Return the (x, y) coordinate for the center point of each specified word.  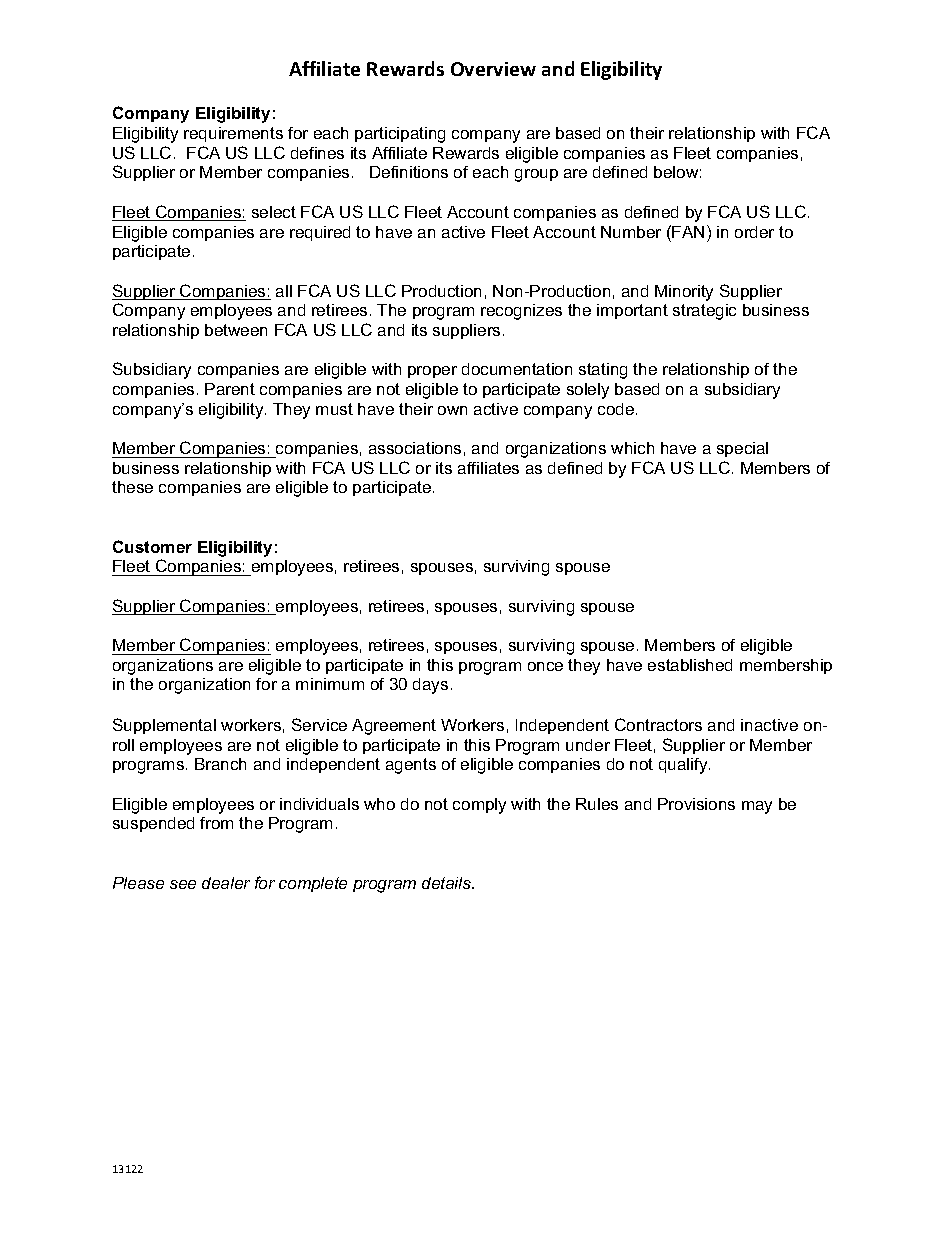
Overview (493, 69)
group (536, 175)
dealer (226, 883)
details (448, 883)
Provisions (696, 804)
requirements (233, 134)
